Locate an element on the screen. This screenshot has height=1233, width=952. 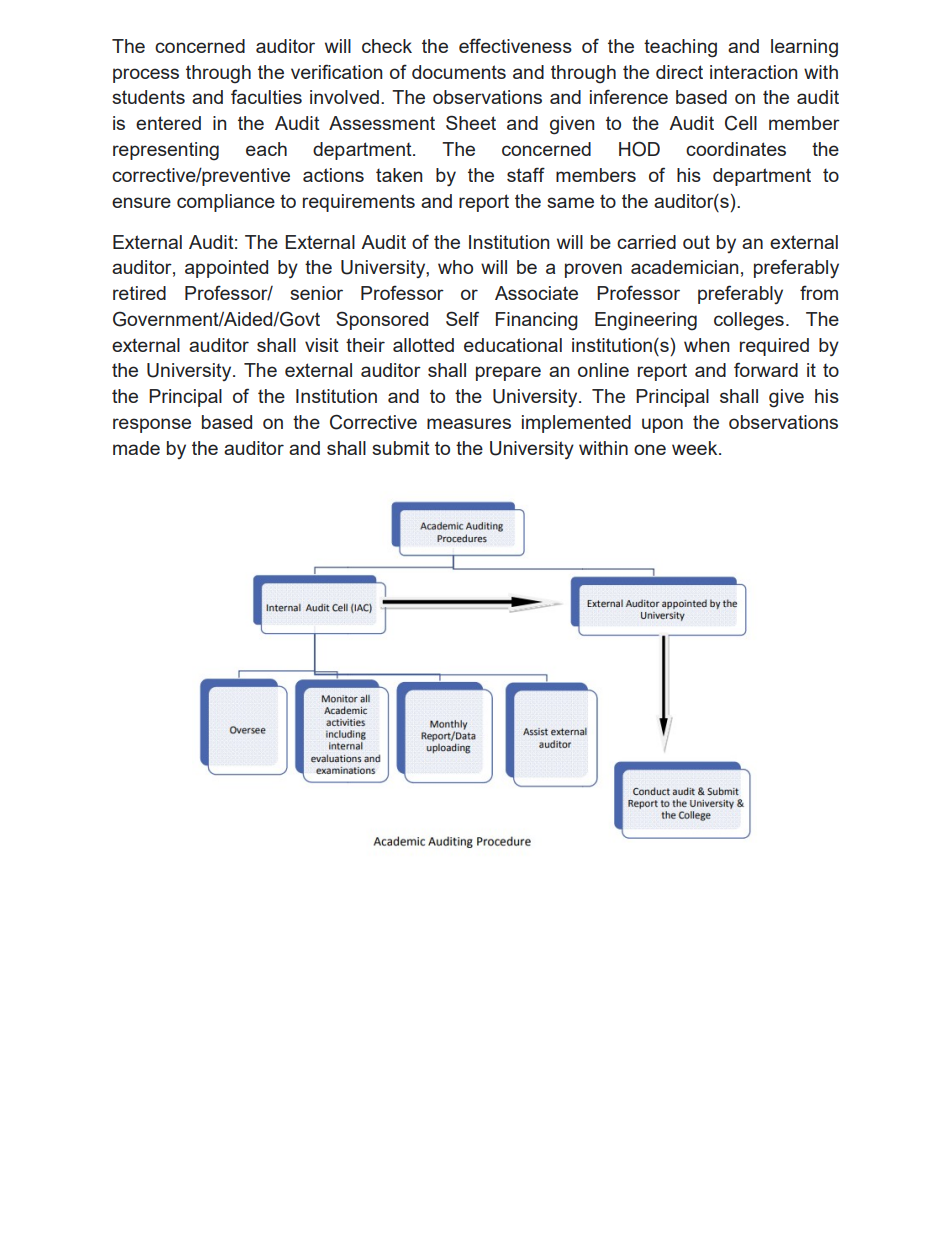
documents is located at coordinates (459, 72).
